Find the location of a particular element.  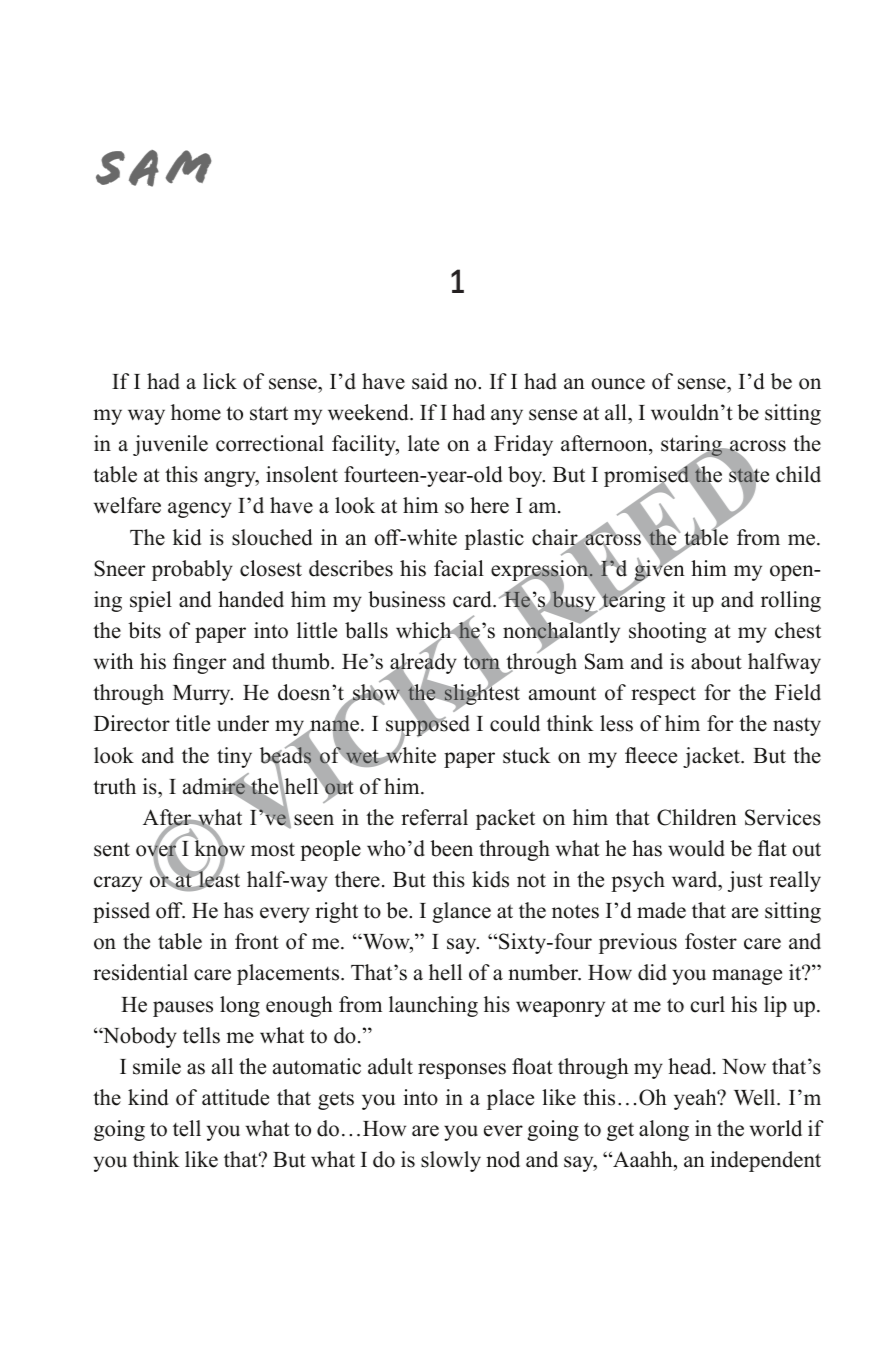

said is located at coordinates (430, 381).
